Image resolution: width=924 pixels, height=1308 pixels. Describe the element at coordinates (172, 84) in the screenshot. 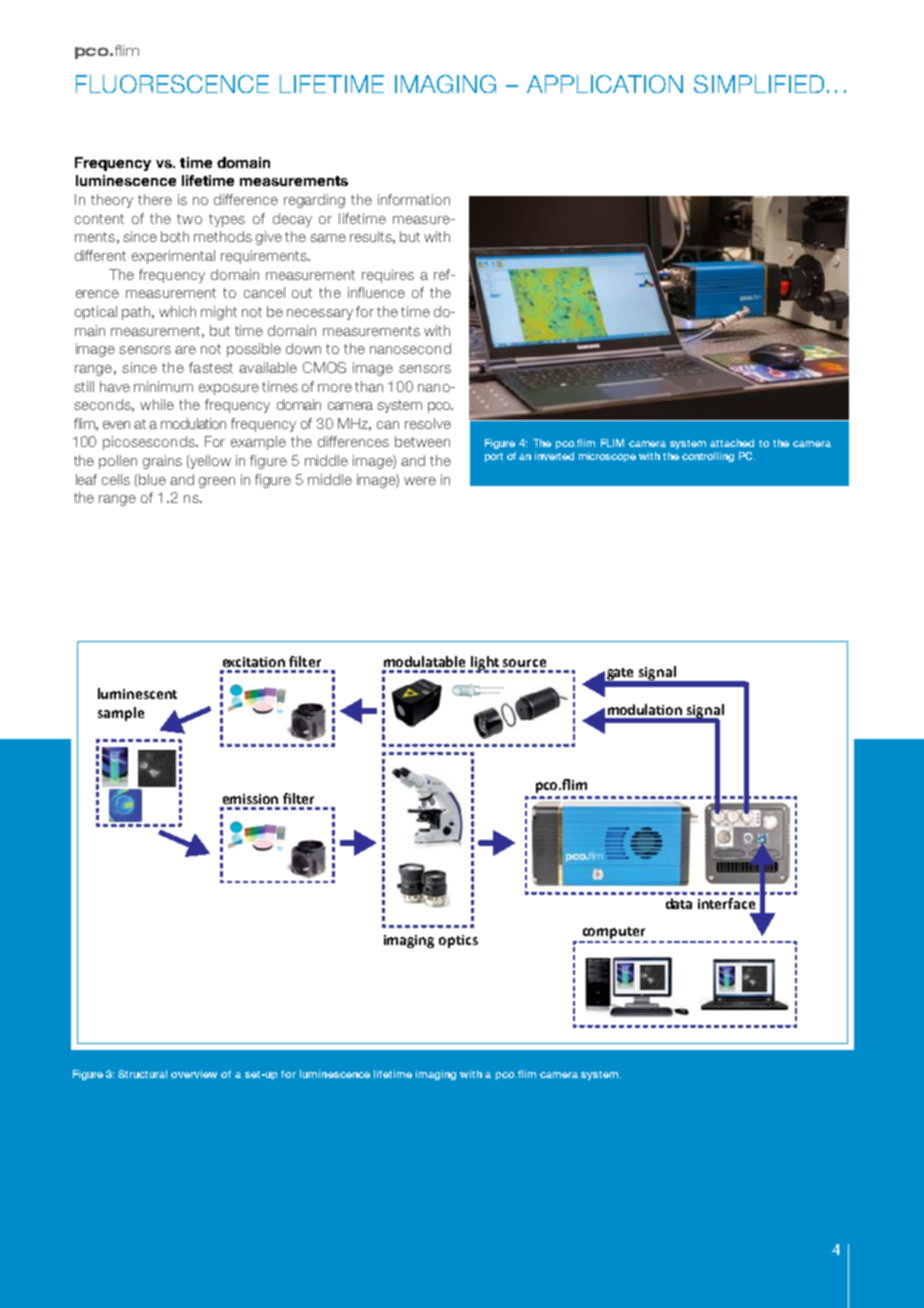

I see `FLUORESCENCE` at that location.
